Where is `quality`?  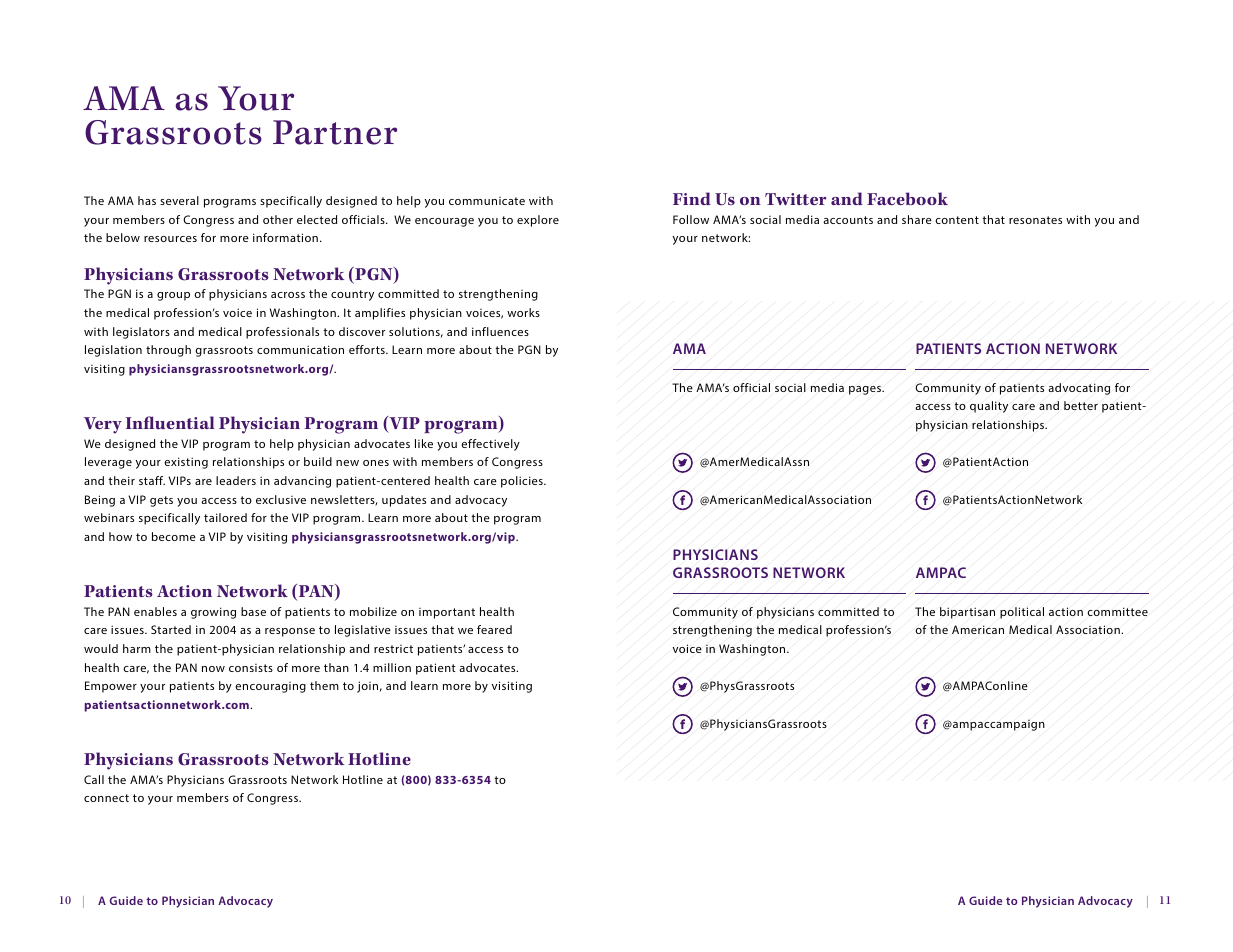
quality is located at coordinates (989, 407).
